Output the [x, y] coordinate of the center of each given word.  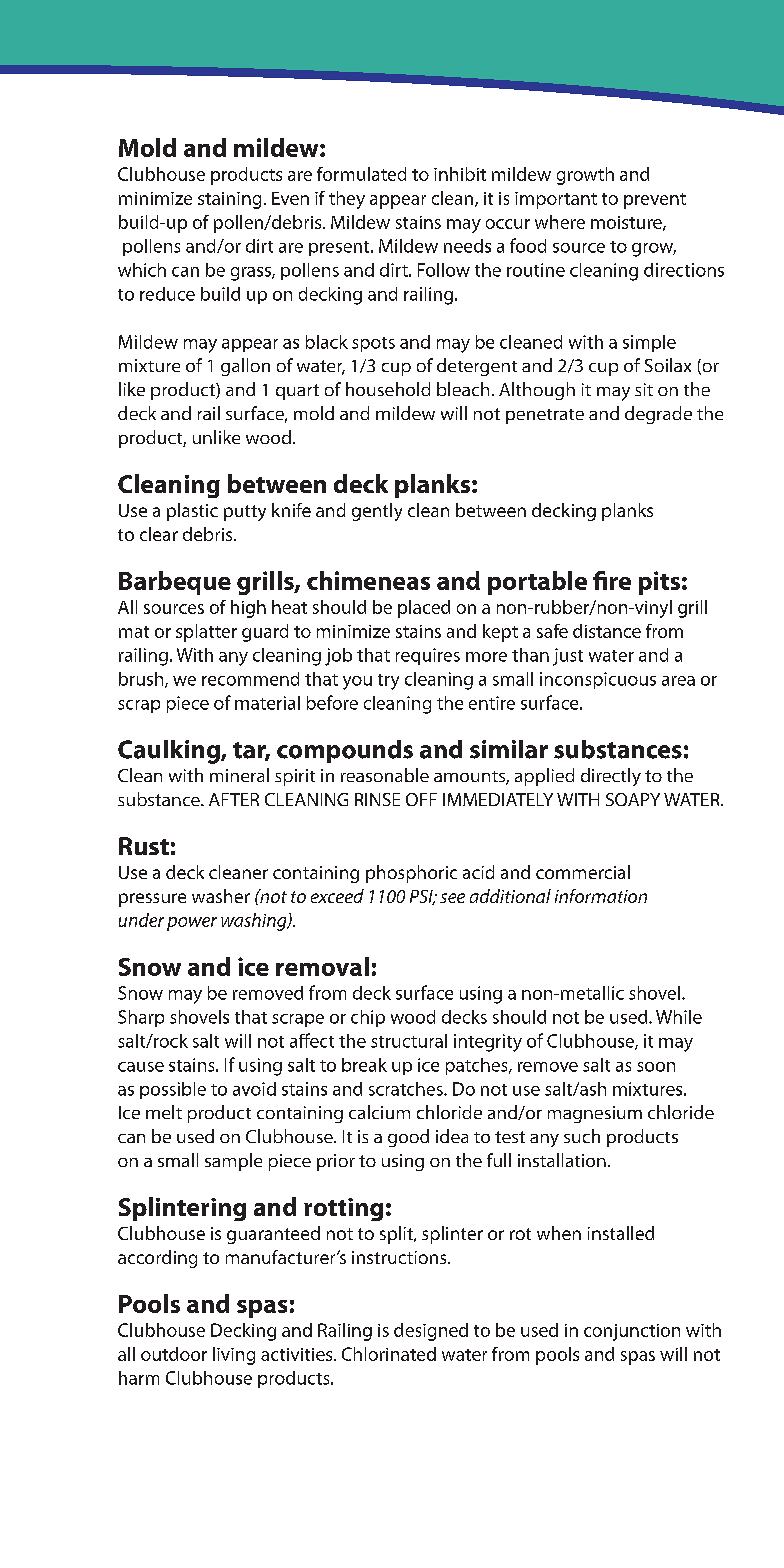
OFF [421, 799]
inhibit [460, 174]
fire [612, 580]
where [560, 222]
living [234, 1356]
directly [611, 777]
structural [409, 1041]
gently [377, 512]
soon [656, 1067]
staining [229, 200]
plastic [192, 512]
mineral [239, 775]
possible [173, 1090]
